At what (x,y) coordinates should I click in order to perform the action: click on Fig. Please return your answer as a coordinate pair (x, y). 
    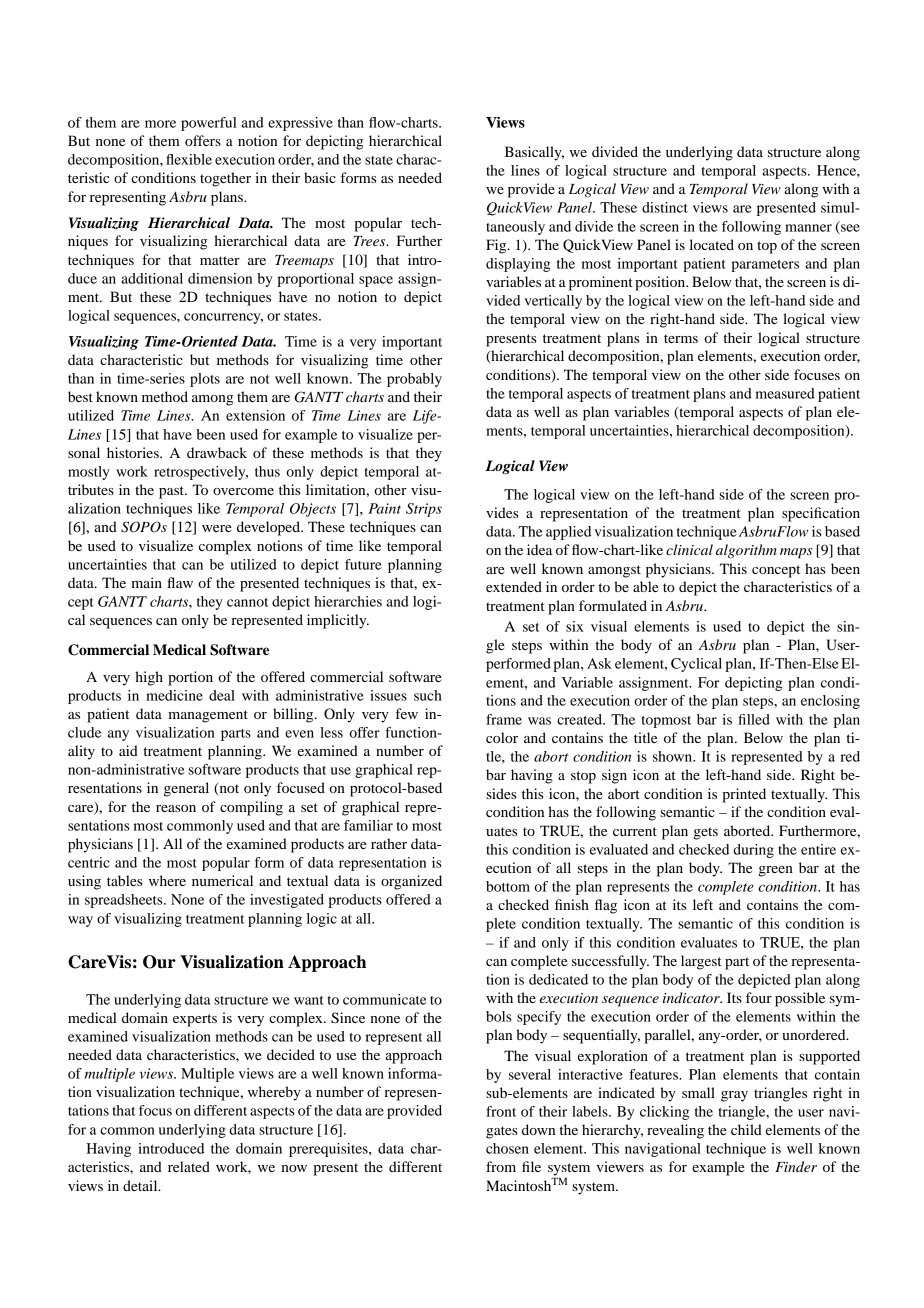
    Looking at the image, I should click on (497, 246).
